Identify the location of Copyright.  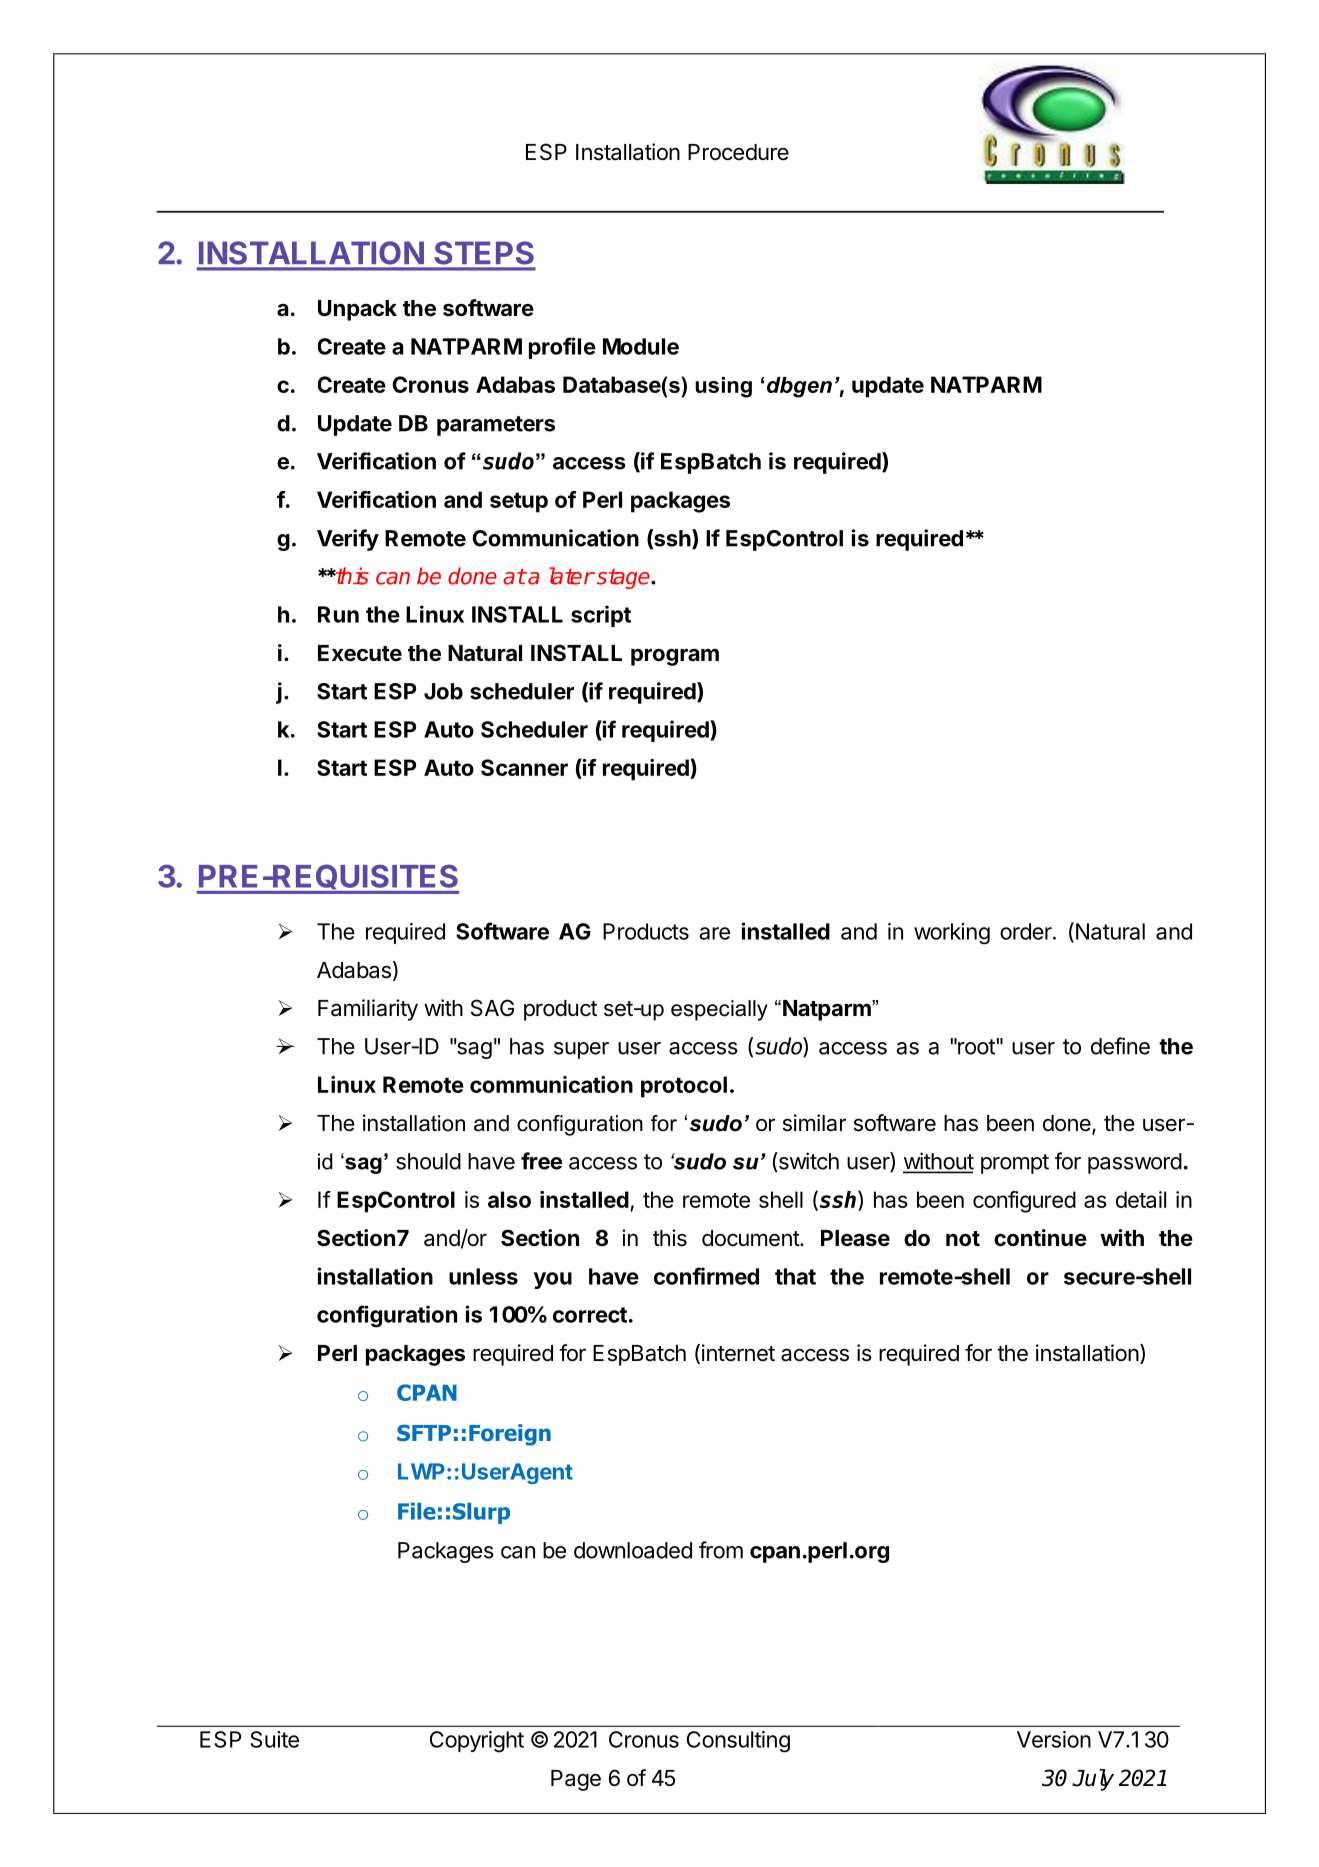
(477, 1742).
